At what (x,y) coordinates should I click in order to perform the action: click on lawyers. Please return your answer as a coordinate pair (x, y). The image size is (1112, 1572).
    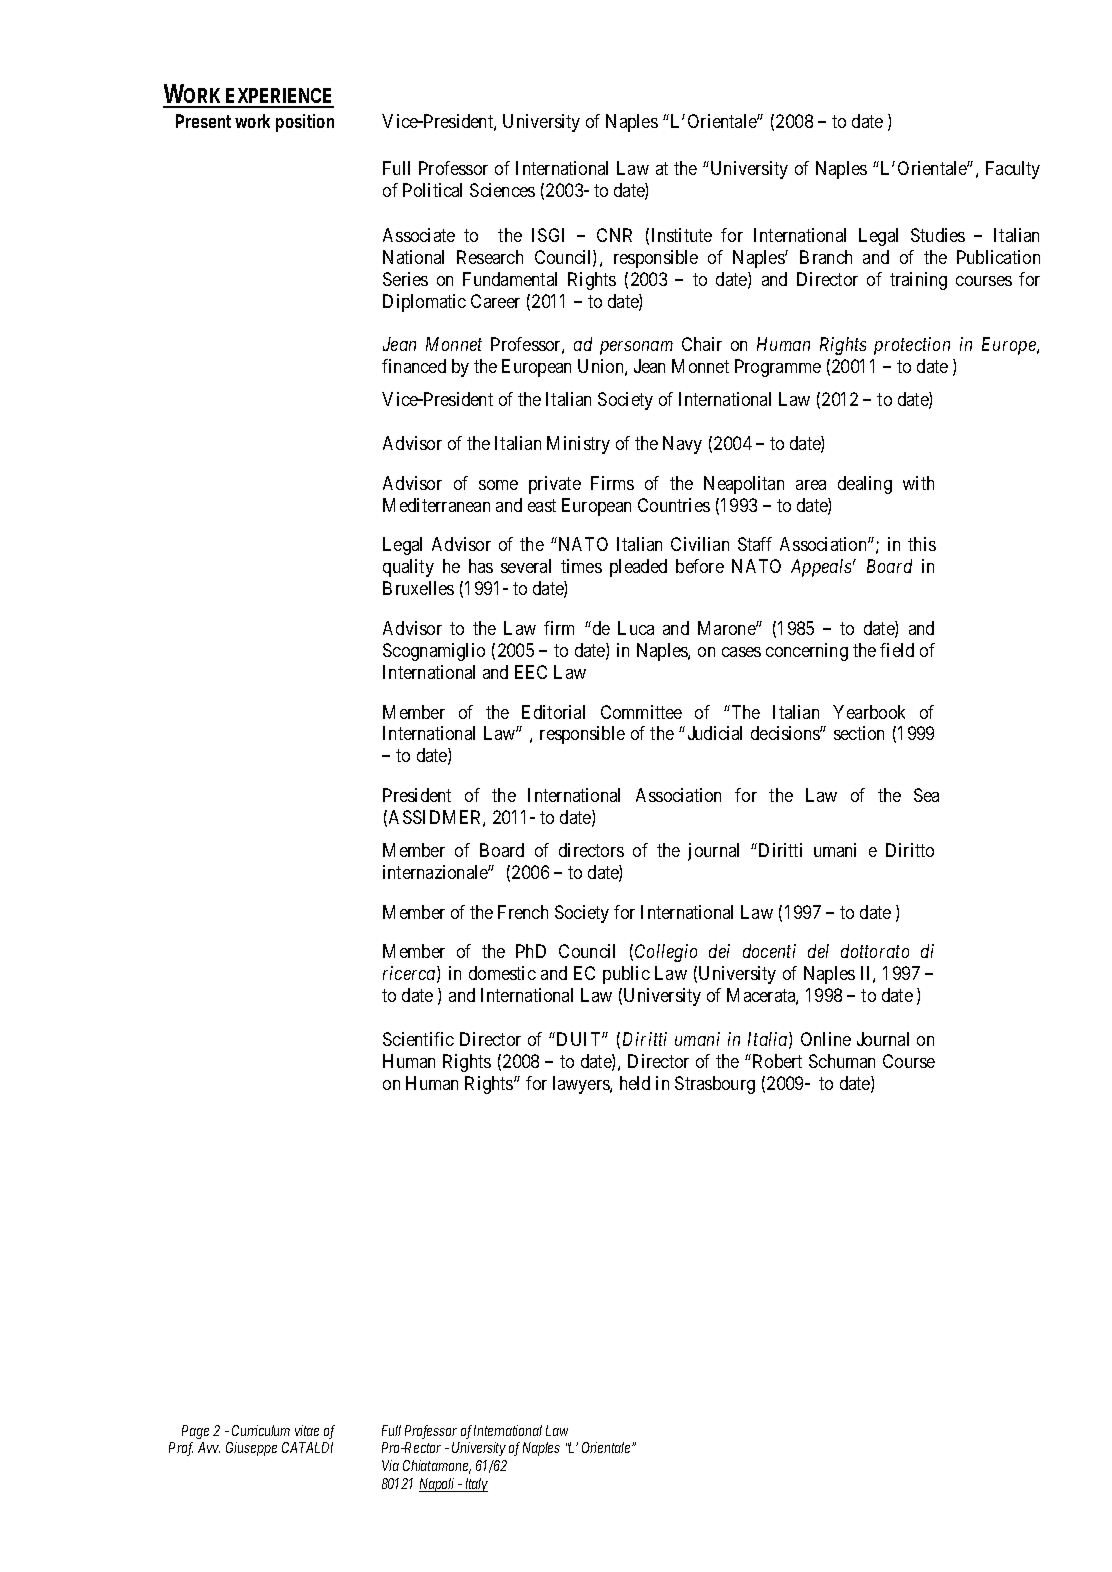
    Looking at the image, I should click on (582, 1085).
